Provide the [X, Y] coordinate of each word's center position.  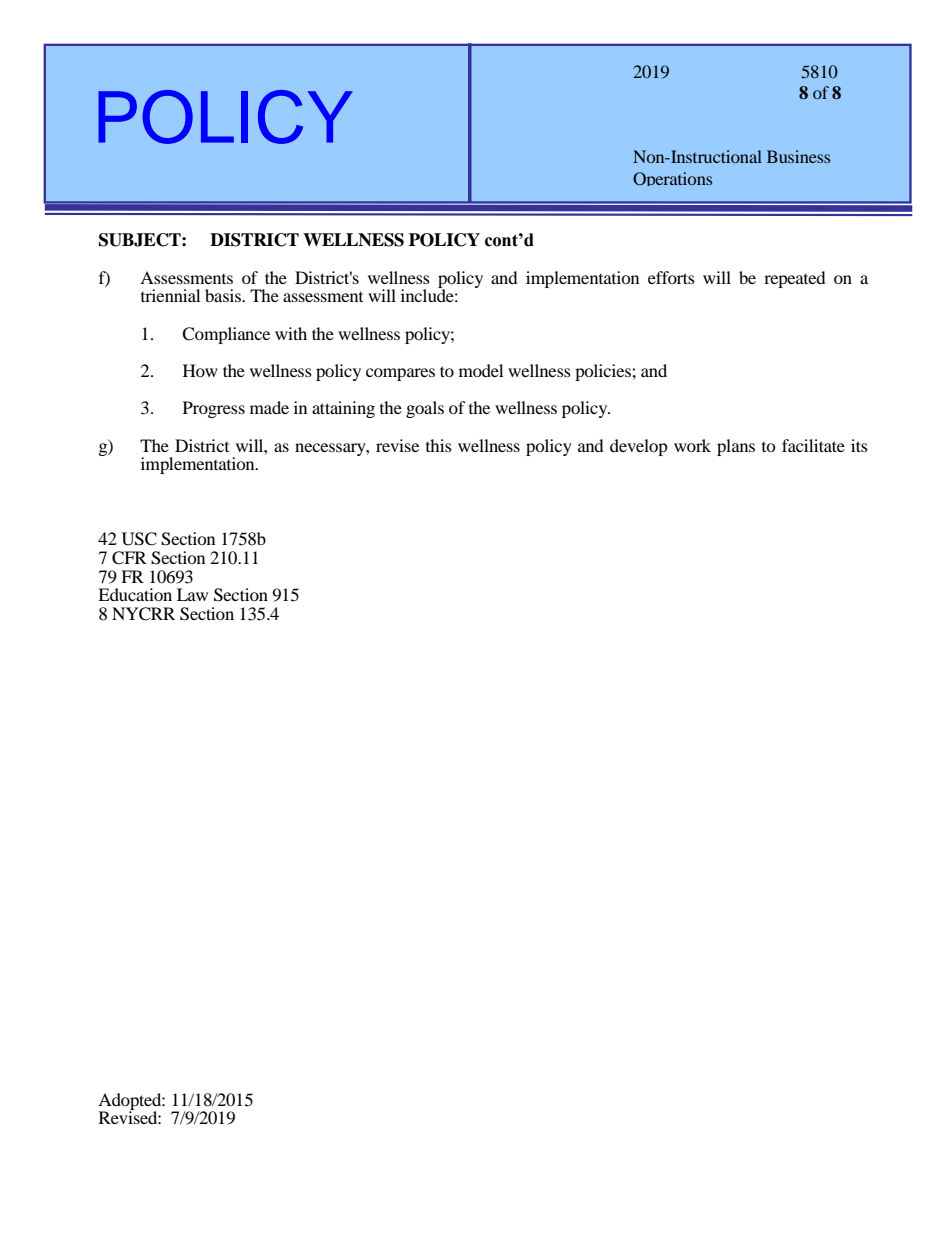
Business [798, 156]
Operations [672, 179]
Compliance [226, 335]
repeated [795, 279]
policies [604, 372]
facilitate [813, 445]
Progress [214, 409]
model [481, 370]
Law [192, 594]
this [439, 445]
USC [139, 539]
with [291, 333]
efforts [671, 277]
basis [224, 295]
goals [425, 409]
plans [736, 447]
